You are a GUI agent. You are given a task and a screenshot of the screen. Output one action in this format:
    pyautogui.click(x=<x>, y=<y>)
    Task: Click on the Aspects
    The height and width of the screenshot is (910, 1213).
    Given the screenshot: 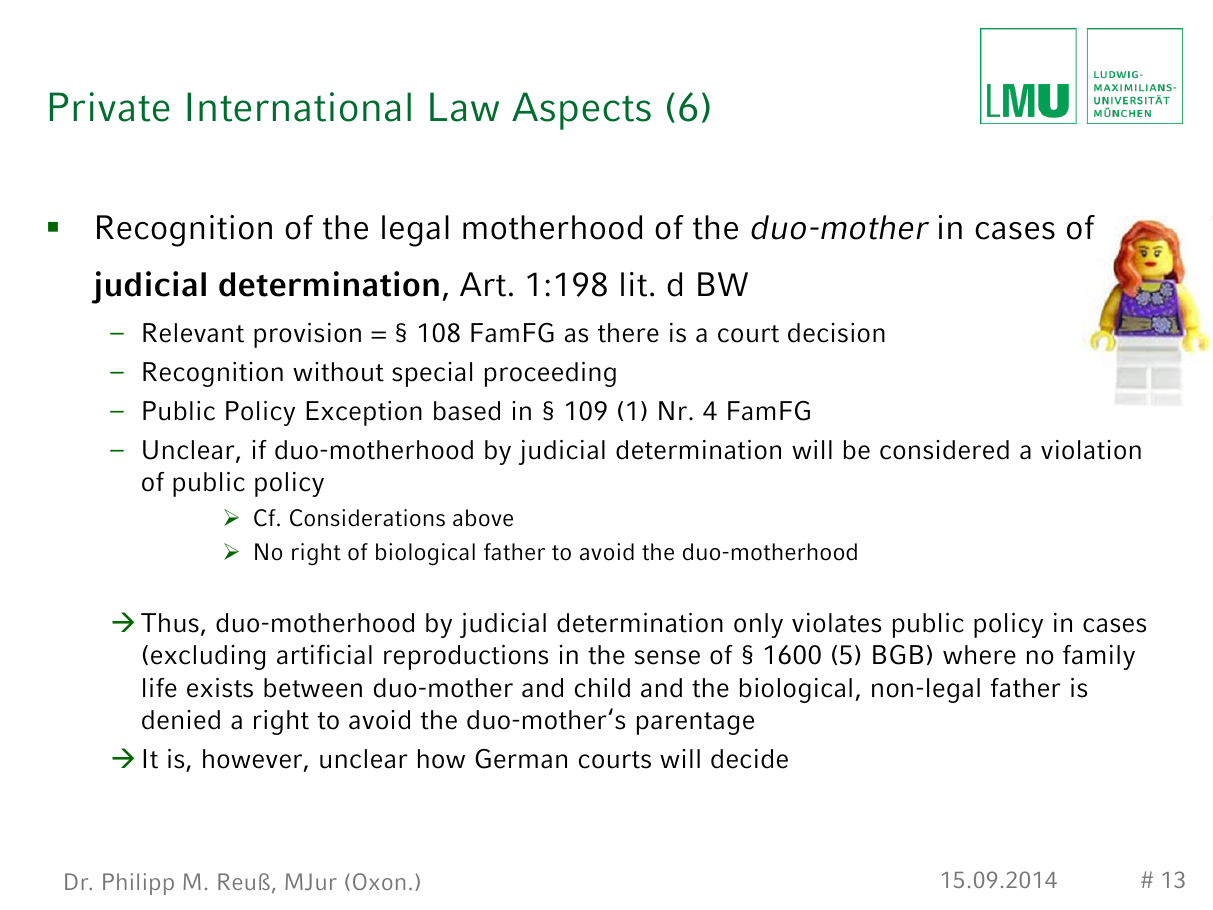 What is the action you would take?
    pyautogui.click(x=581, y=111)
